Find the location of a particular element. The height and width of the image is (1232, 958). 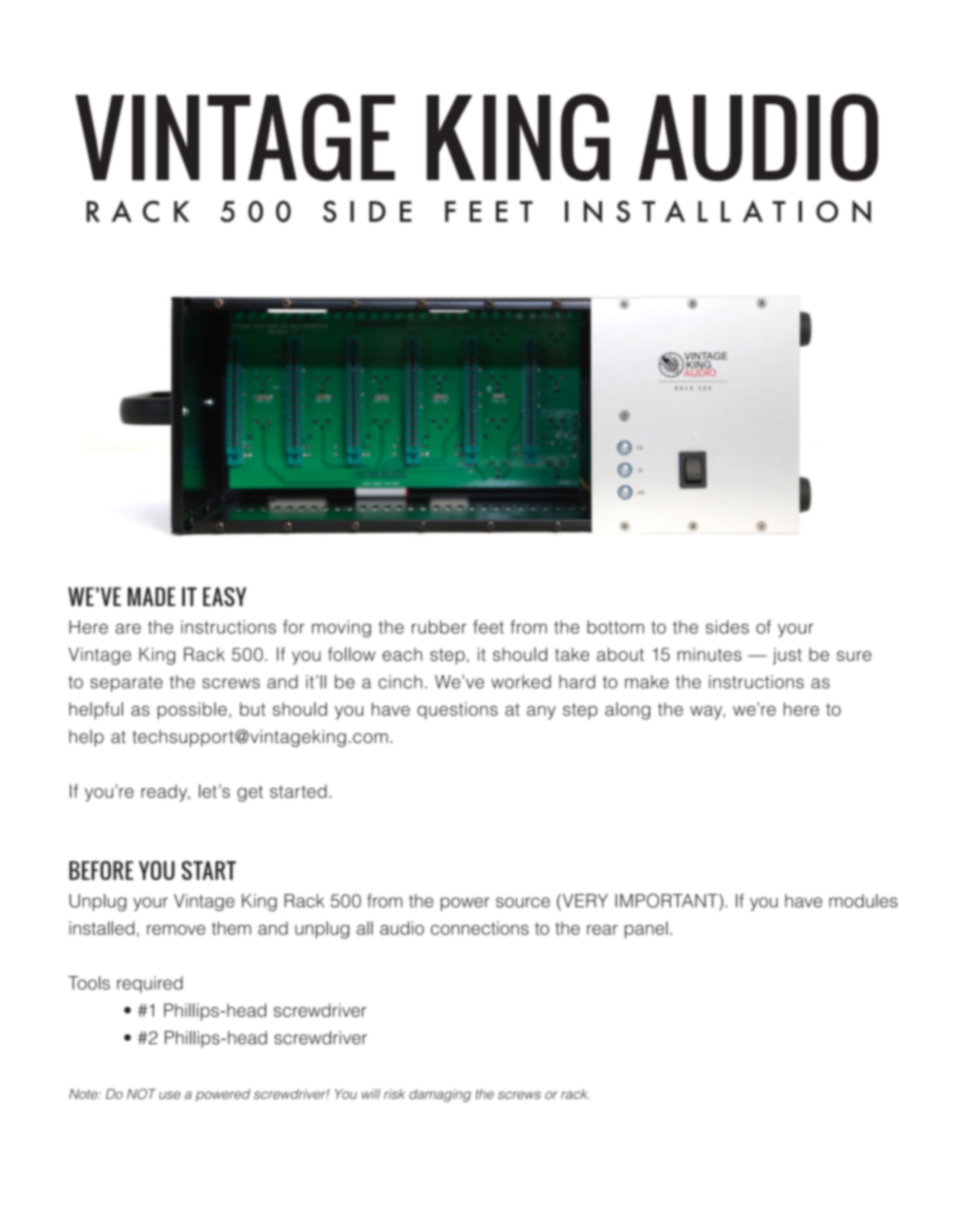

remove is located at coordinates (176, 930).
